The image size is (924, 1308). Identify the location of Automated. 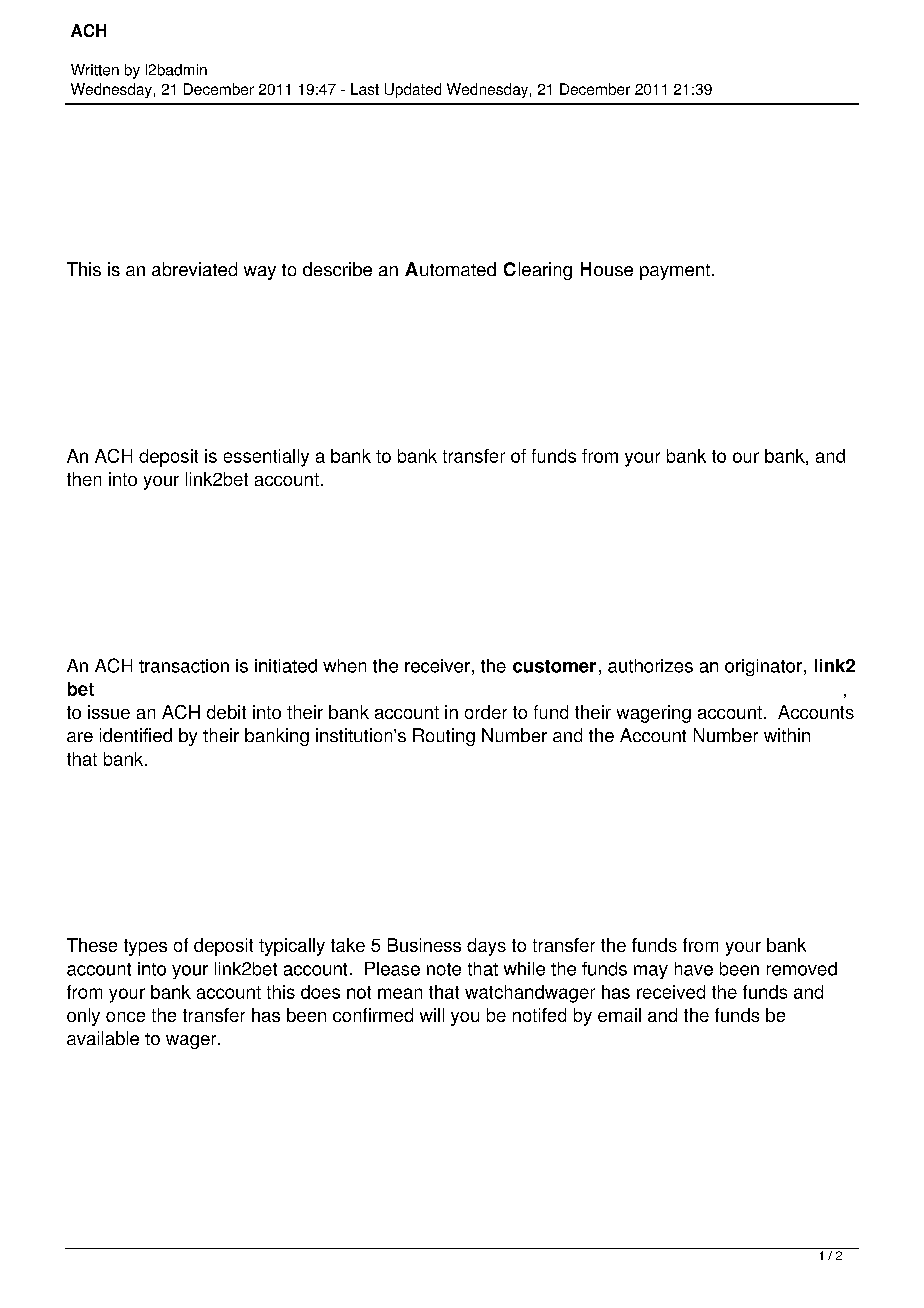
(450, 269).
